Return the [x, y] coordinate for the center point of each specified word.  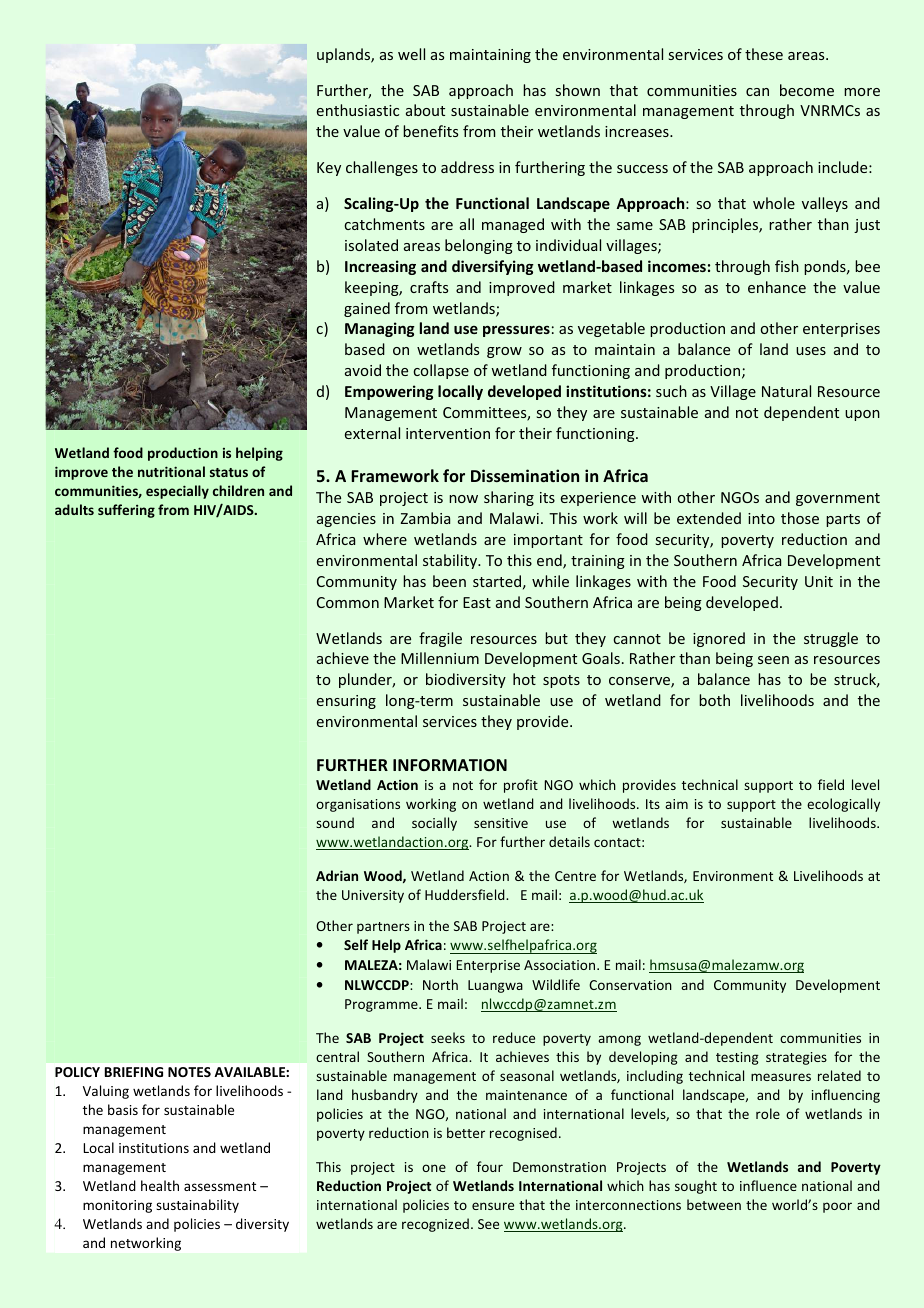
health [160, 1185]
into [761, 518]
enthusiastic [358, 110]
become [807, 90]
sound [335, 822]
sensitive [501, 823]
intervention [448, 433]
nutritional [171, 471]
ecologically [843, 805]
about [425, 110]
